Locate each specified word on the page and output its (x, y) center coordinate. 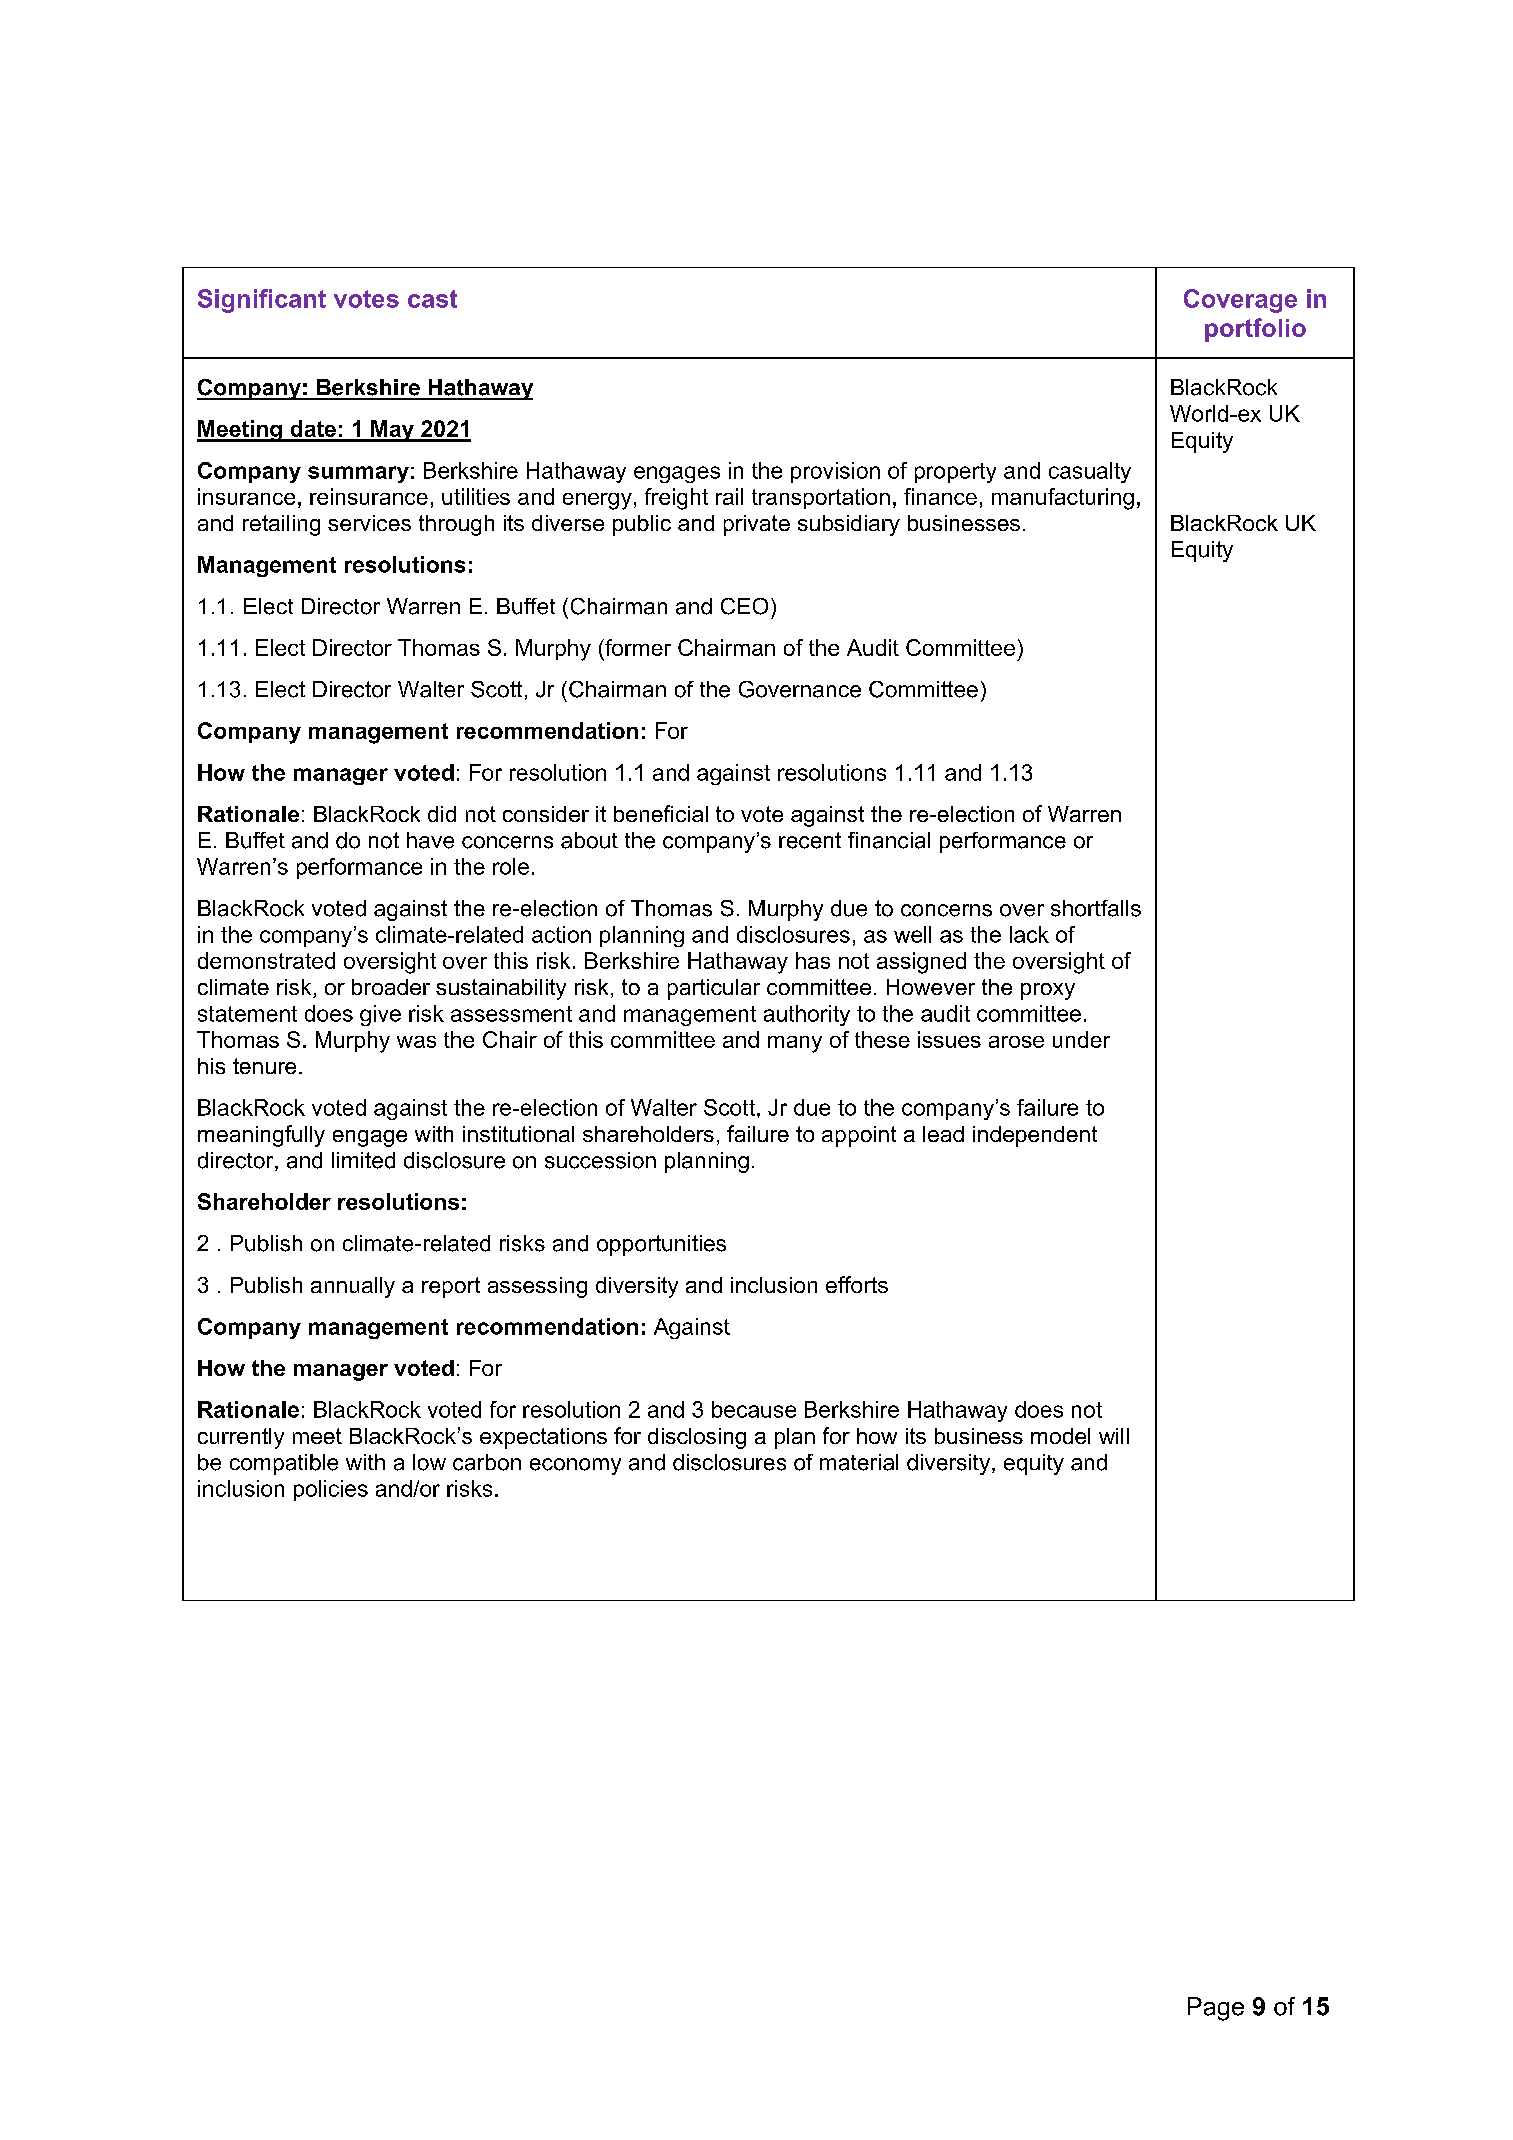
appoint (859, 1136)
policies (331, 1490)
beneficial (661, 813)
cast (432, 299)
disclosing (697, 1438)
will (1114, 1436)
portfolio (1255, 330)
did (442, 814)
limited (363, 1160)
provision (835, 472)
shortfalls (1096, 908)
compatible (284, 1464)
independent (1035, 1136)
